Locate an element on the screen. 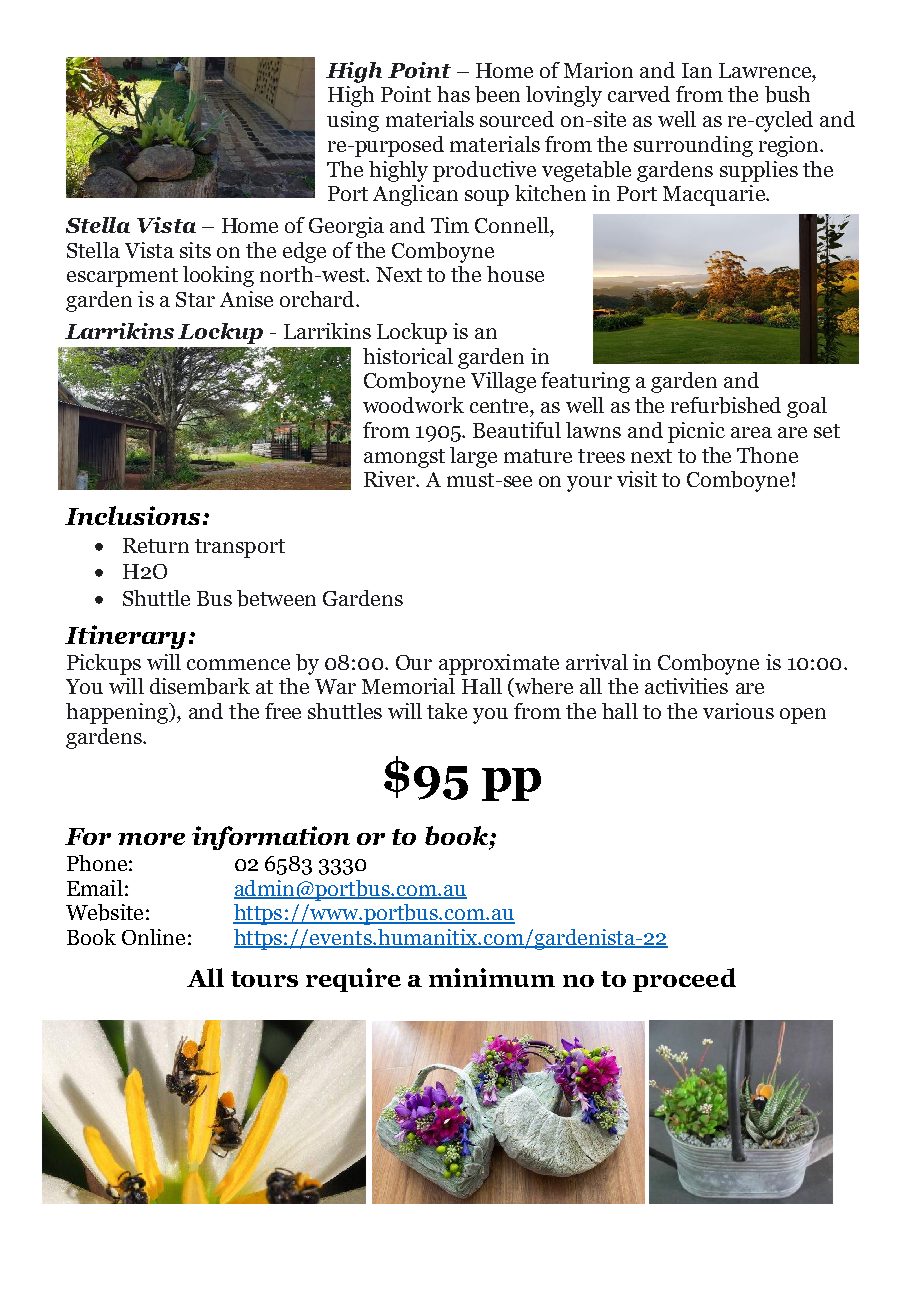  house is located at coordinates (515, 274).
